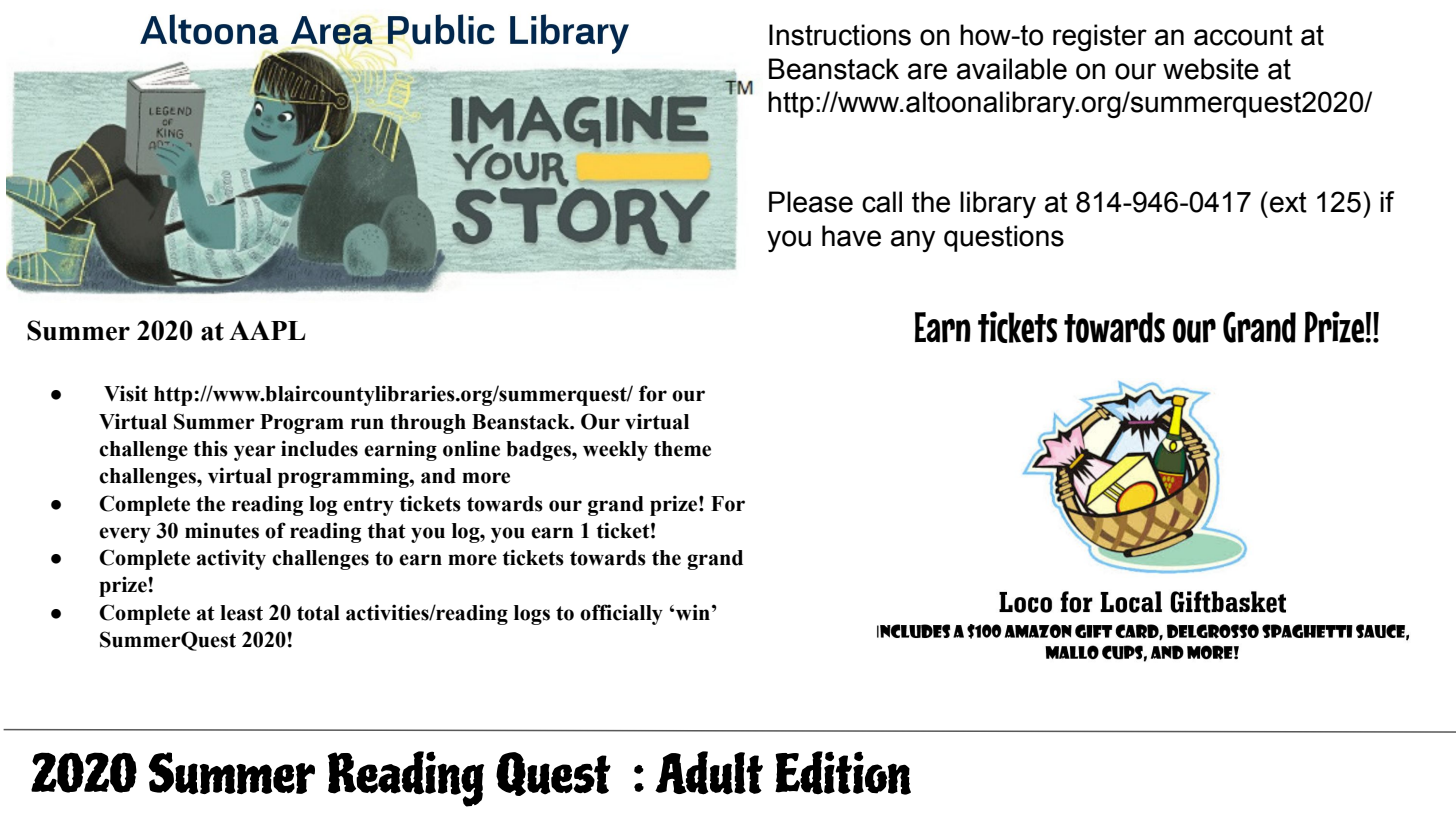 Image resolution: width=1456 pixels, height=819 pixels. Describe the element at coordinates (1211, 69) in the screenshot. I see `website` at that location.
